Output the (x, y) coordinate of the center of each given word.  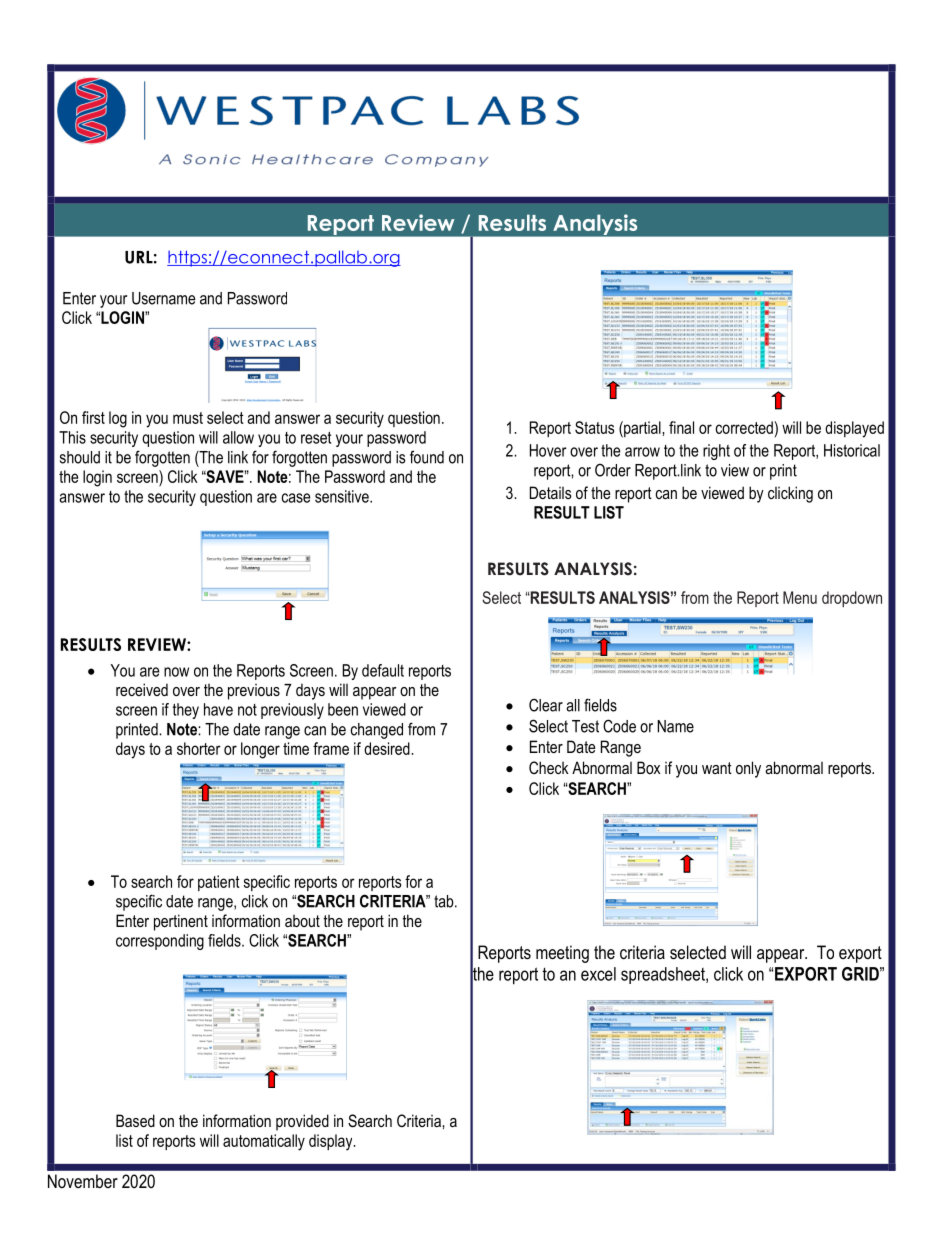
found (427, 457)
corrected (745, 427)
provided (302, 1122)
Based (135, 1120)
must (188, 418)
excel (598, 974)
